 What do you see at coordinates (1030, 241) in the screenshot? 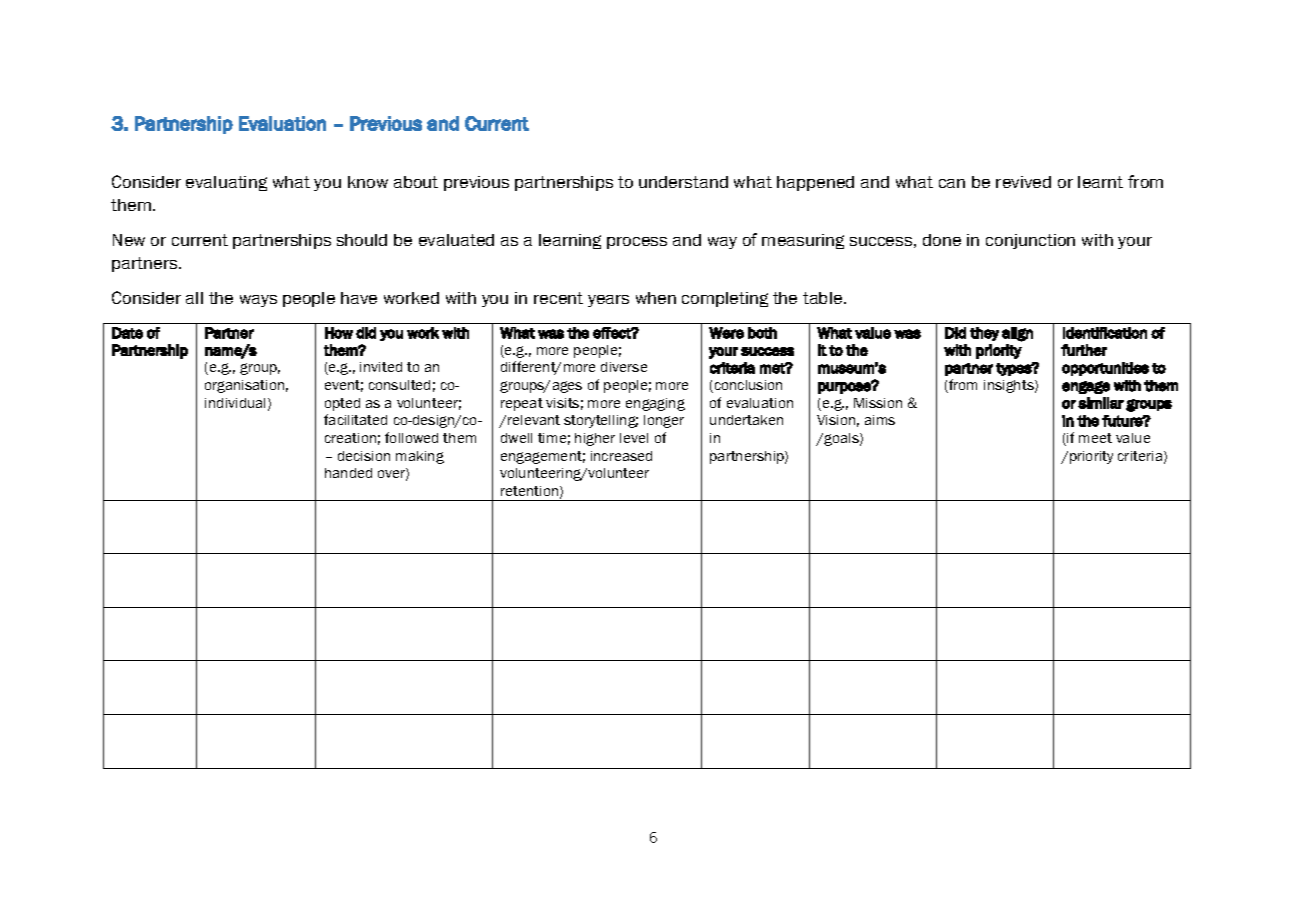
I see `conjunction` at bounding box center [1030, 241].
